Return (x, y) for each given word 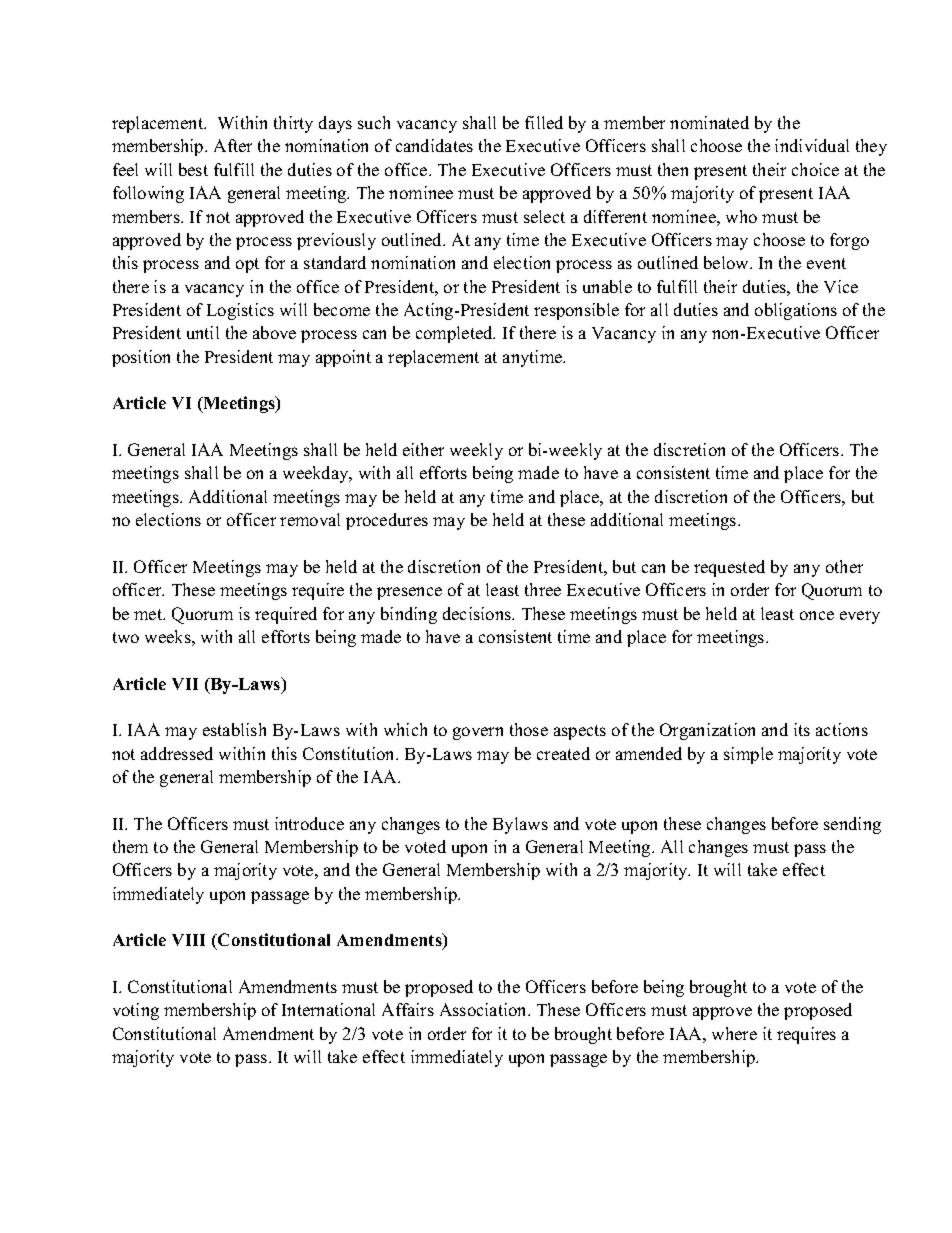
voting (136, 1011)
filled (544, 122)
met (149, 614)
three (543, 589)
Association (485, 1009)
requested (729, 568)
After (233, 145)
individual (812, 145)
